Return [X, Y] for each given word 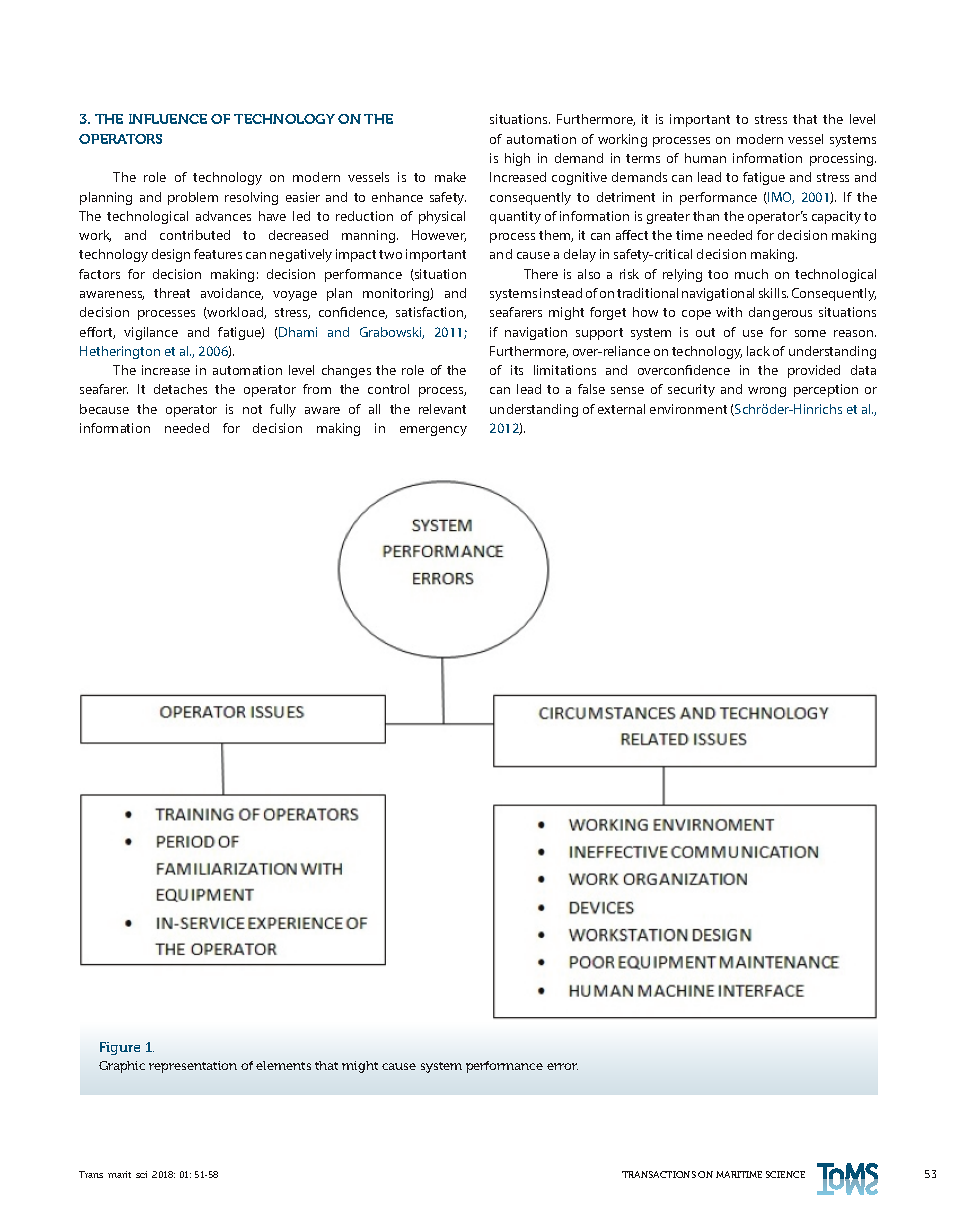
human [705, 158]
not [252, 409]
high [517, 159]
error [562, 1066]
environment [688, 409]
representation [193, 1067]
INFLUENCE [168, 119]
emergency [433, 431]
